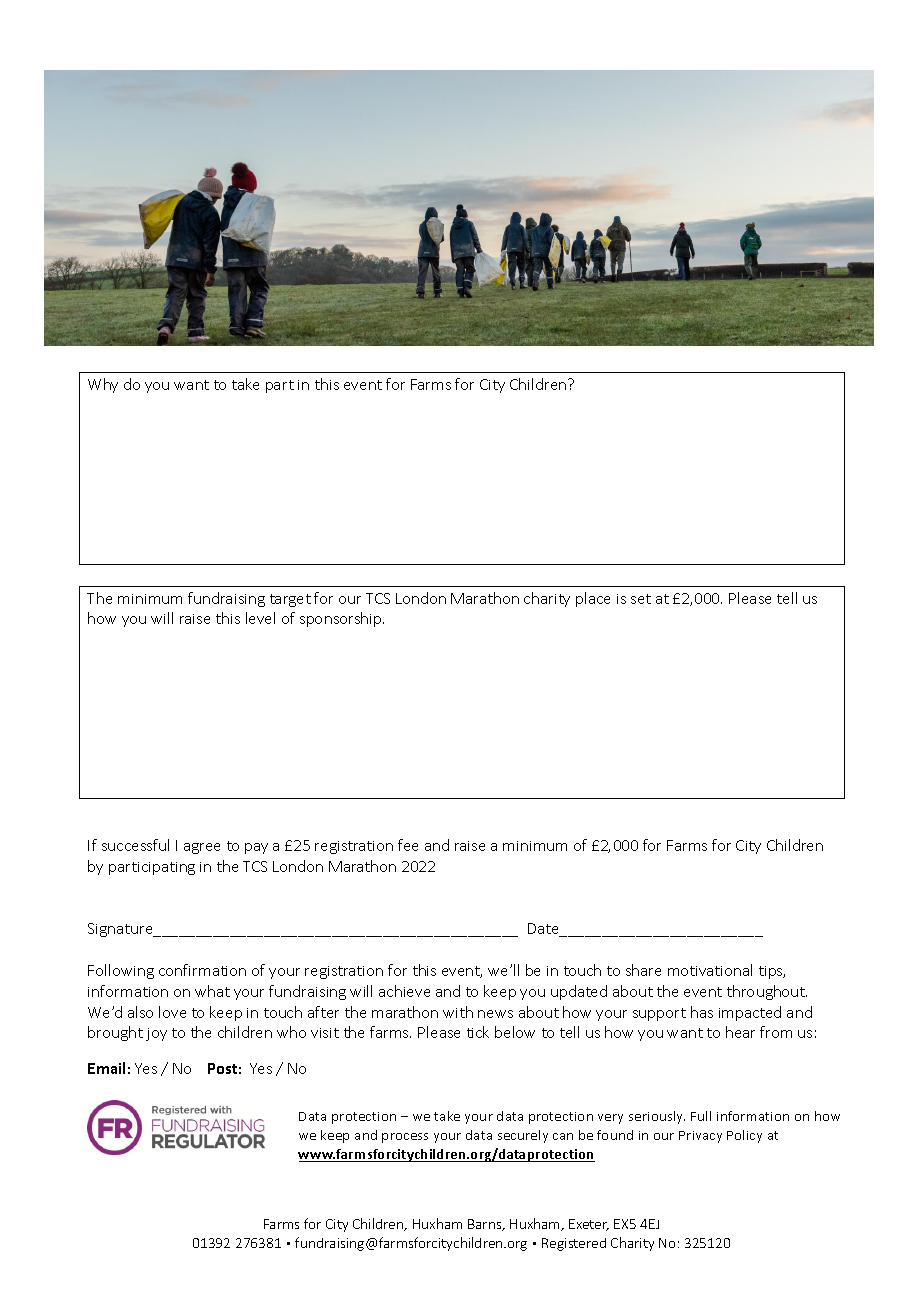 This document has height=1308, width=924. I want to click on love, so click(172, 1012).
